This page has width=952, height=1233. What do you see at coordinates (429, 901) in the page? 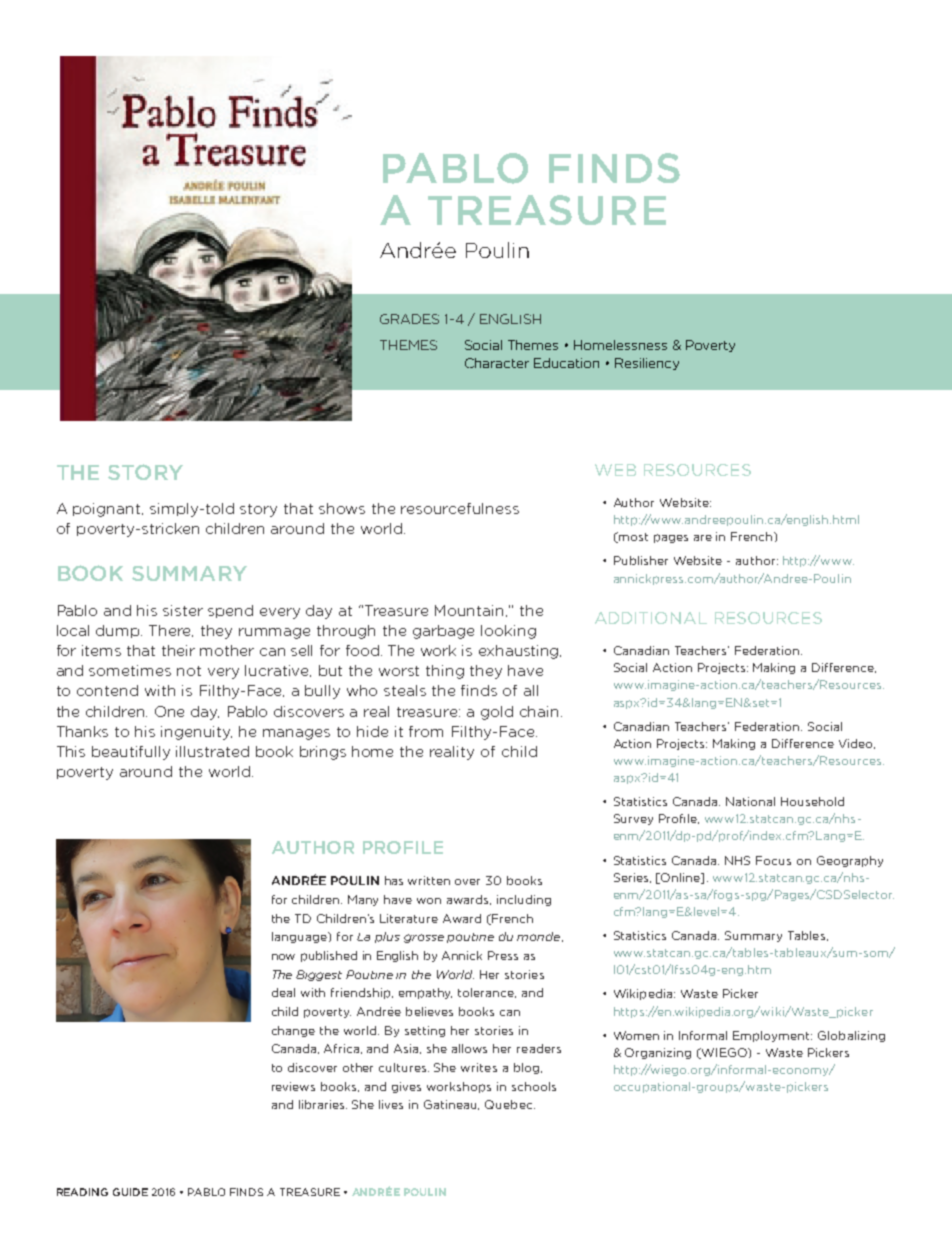
I see `won` at bounding box center [429, 901].
